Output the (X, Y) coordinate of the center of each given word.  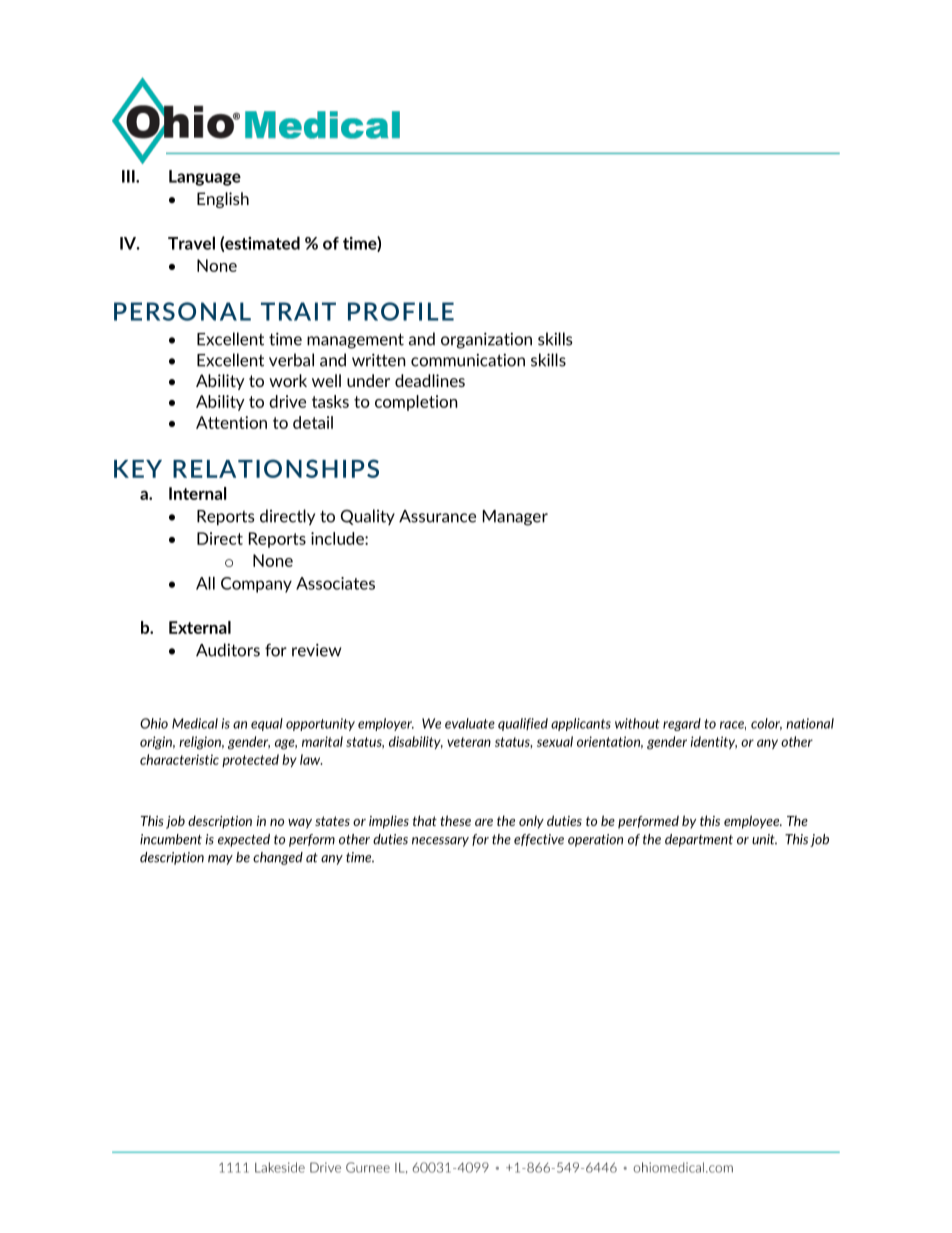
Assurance (437, 516)
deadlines (430, 380)
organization (486, 340)
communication (468, 360)
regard (682, 724)
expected (244, 840)
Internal (197, 493)
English (223, 200)
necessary (440, 842)
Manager (515, 518)
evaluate (470, 723)
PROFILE (401, 311)
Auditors (228, 650)
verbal (291, 360)
